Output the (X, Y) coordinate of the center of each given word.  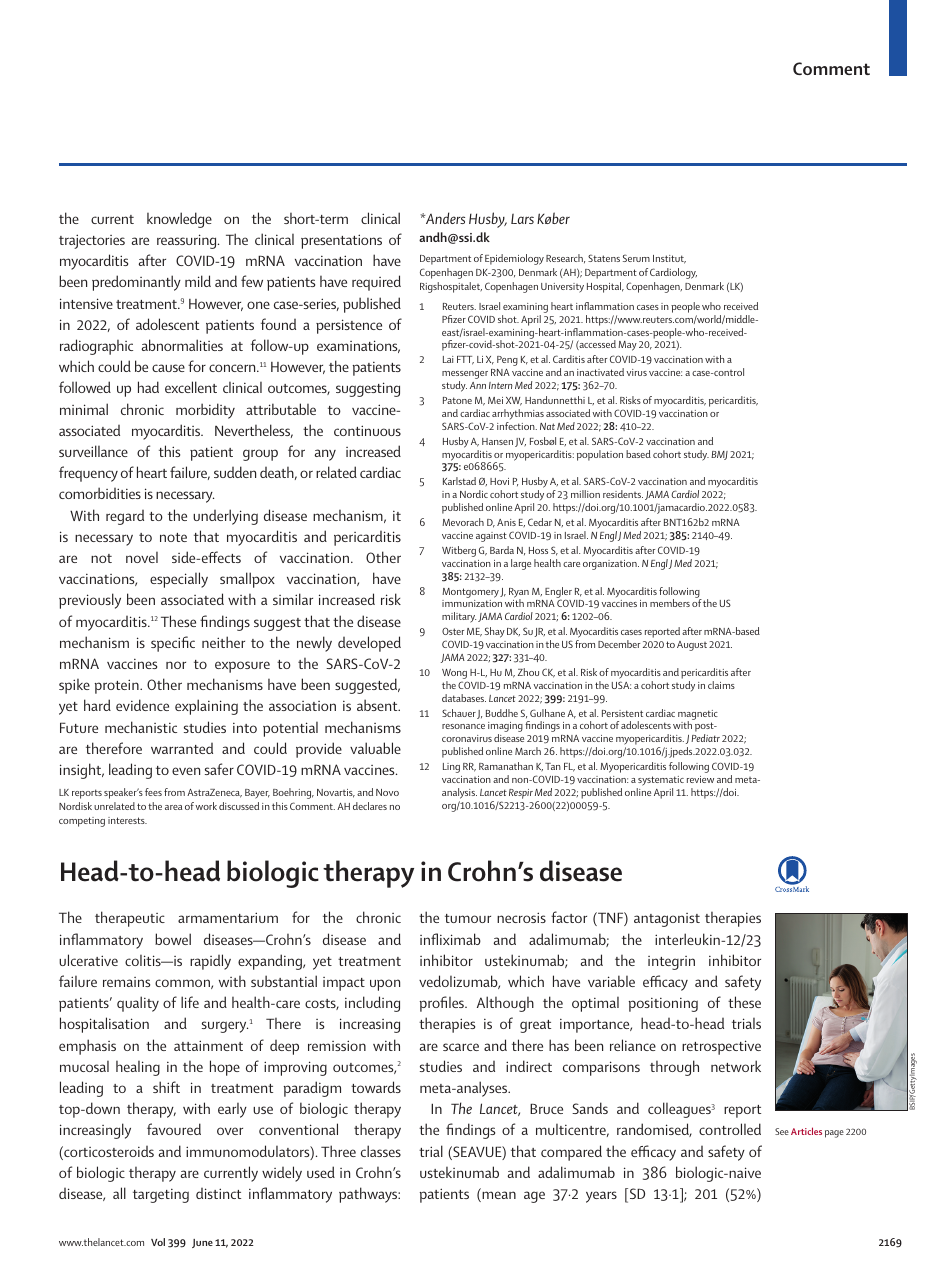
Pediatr (705, 738)
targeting (161, 1196)
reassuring (188, 241)
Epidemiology (514, 259)
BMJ (719, 455)
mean (498, 1196)
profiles (443, 1004)
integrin (671, 963)
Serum (636, 258)
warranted (182, 748)
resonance (463, 726)
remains (126, 982)
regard (125, 517)
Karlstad (459, 481)
